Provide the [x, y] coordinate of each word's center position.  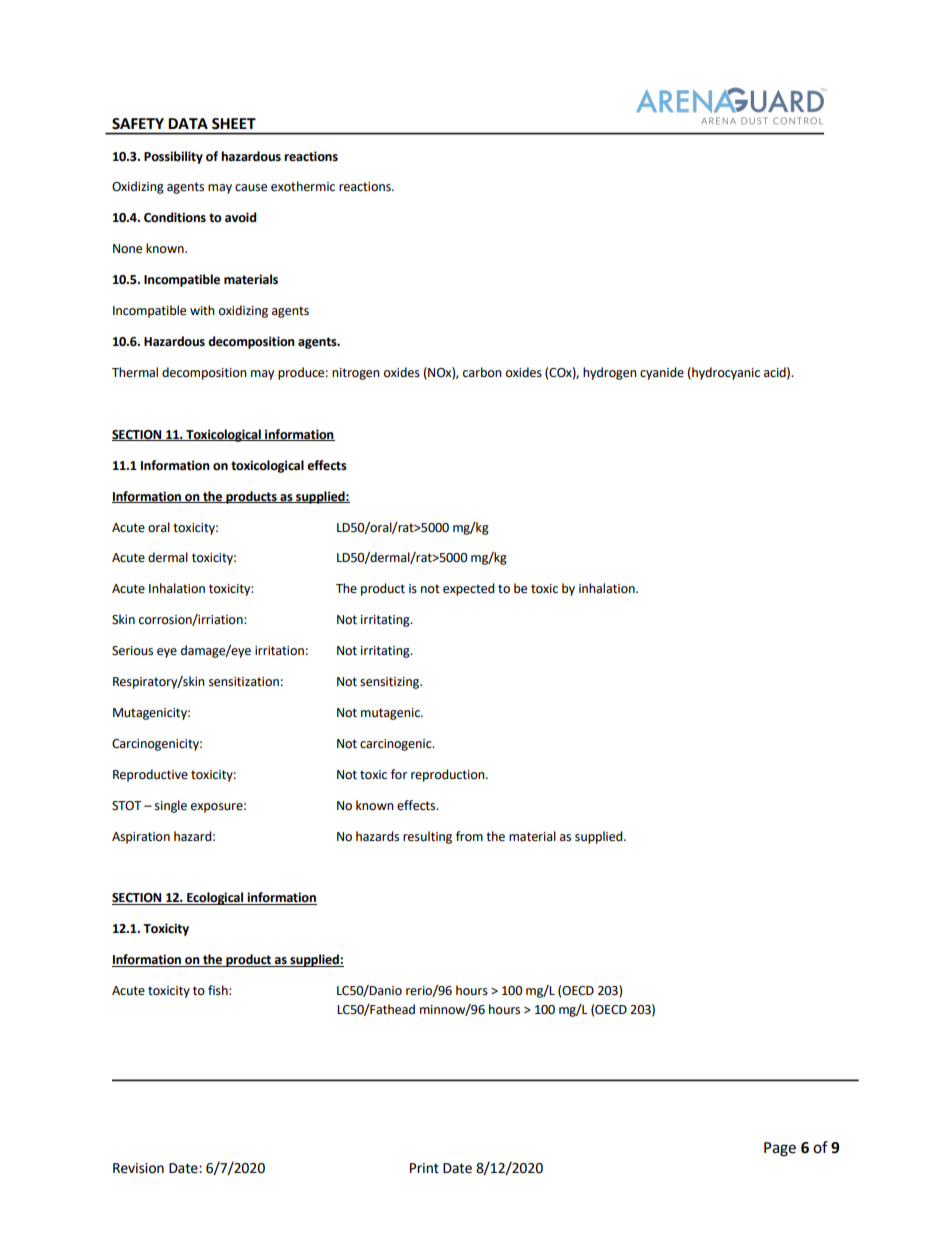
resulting [427, 837]
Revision [138, 1168]
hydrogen [610, 373]
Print [424, 1168]
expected [468, 589]
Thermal [135, 372]
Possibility [173, 157]
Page [780, 1149]
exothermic [303, 186]
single [171, 806]
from [469, 836]
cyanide [662, 373]
